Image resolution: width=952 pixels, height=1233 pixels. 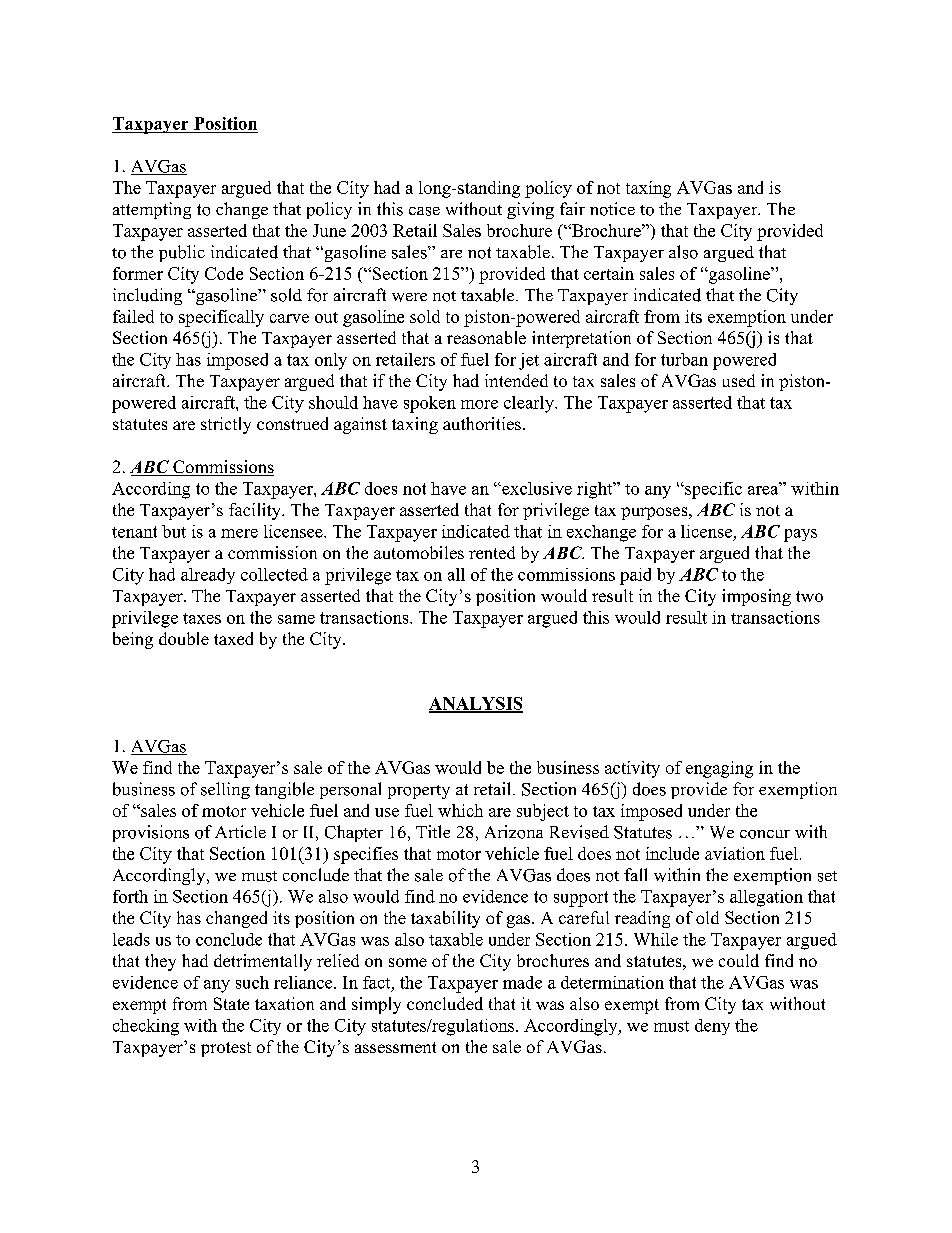 I want to click on authorities, so click(x=482, y=423).
